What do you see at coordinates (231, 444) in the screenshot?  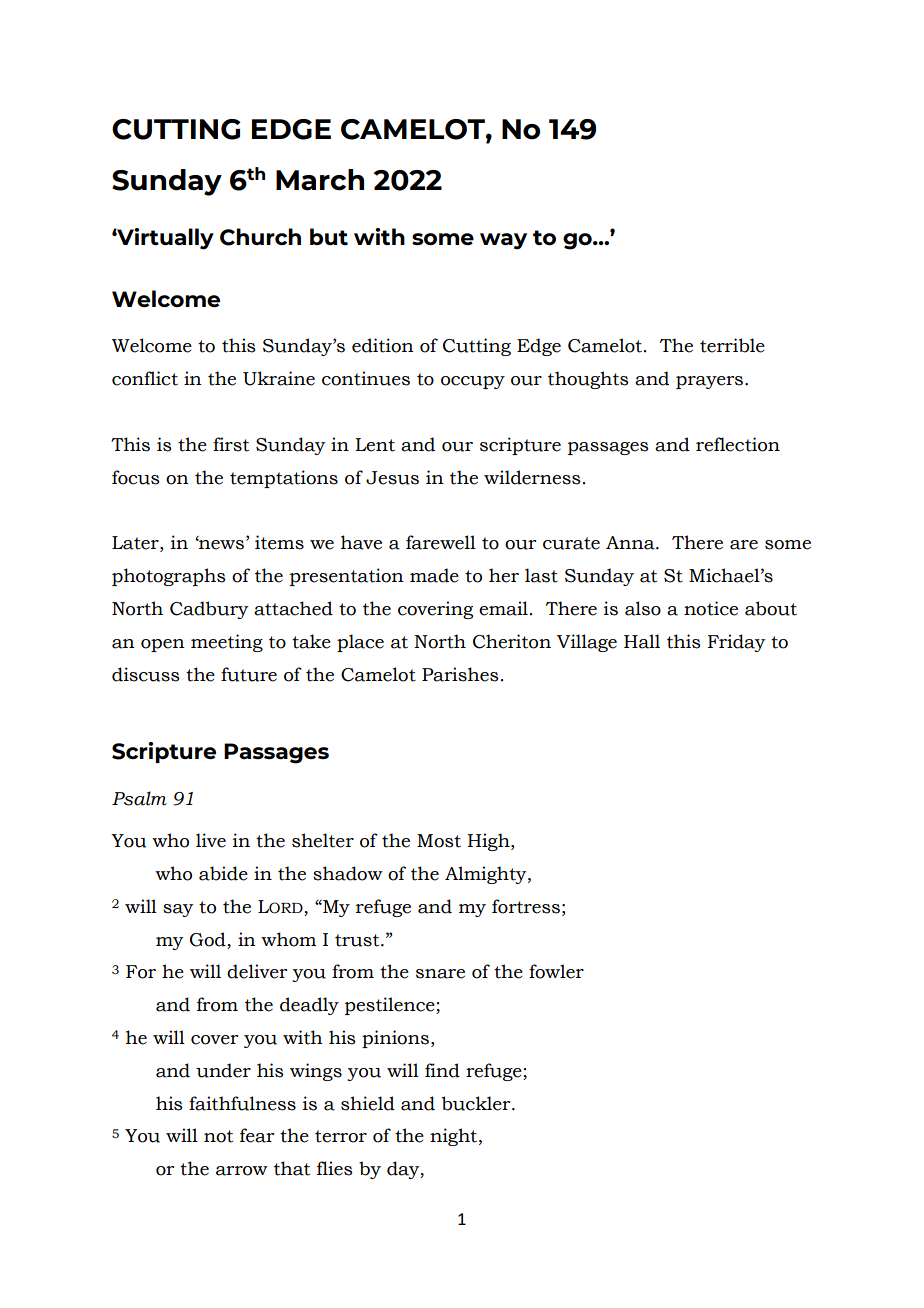 I see `first` at bounding box center [231, 444].
